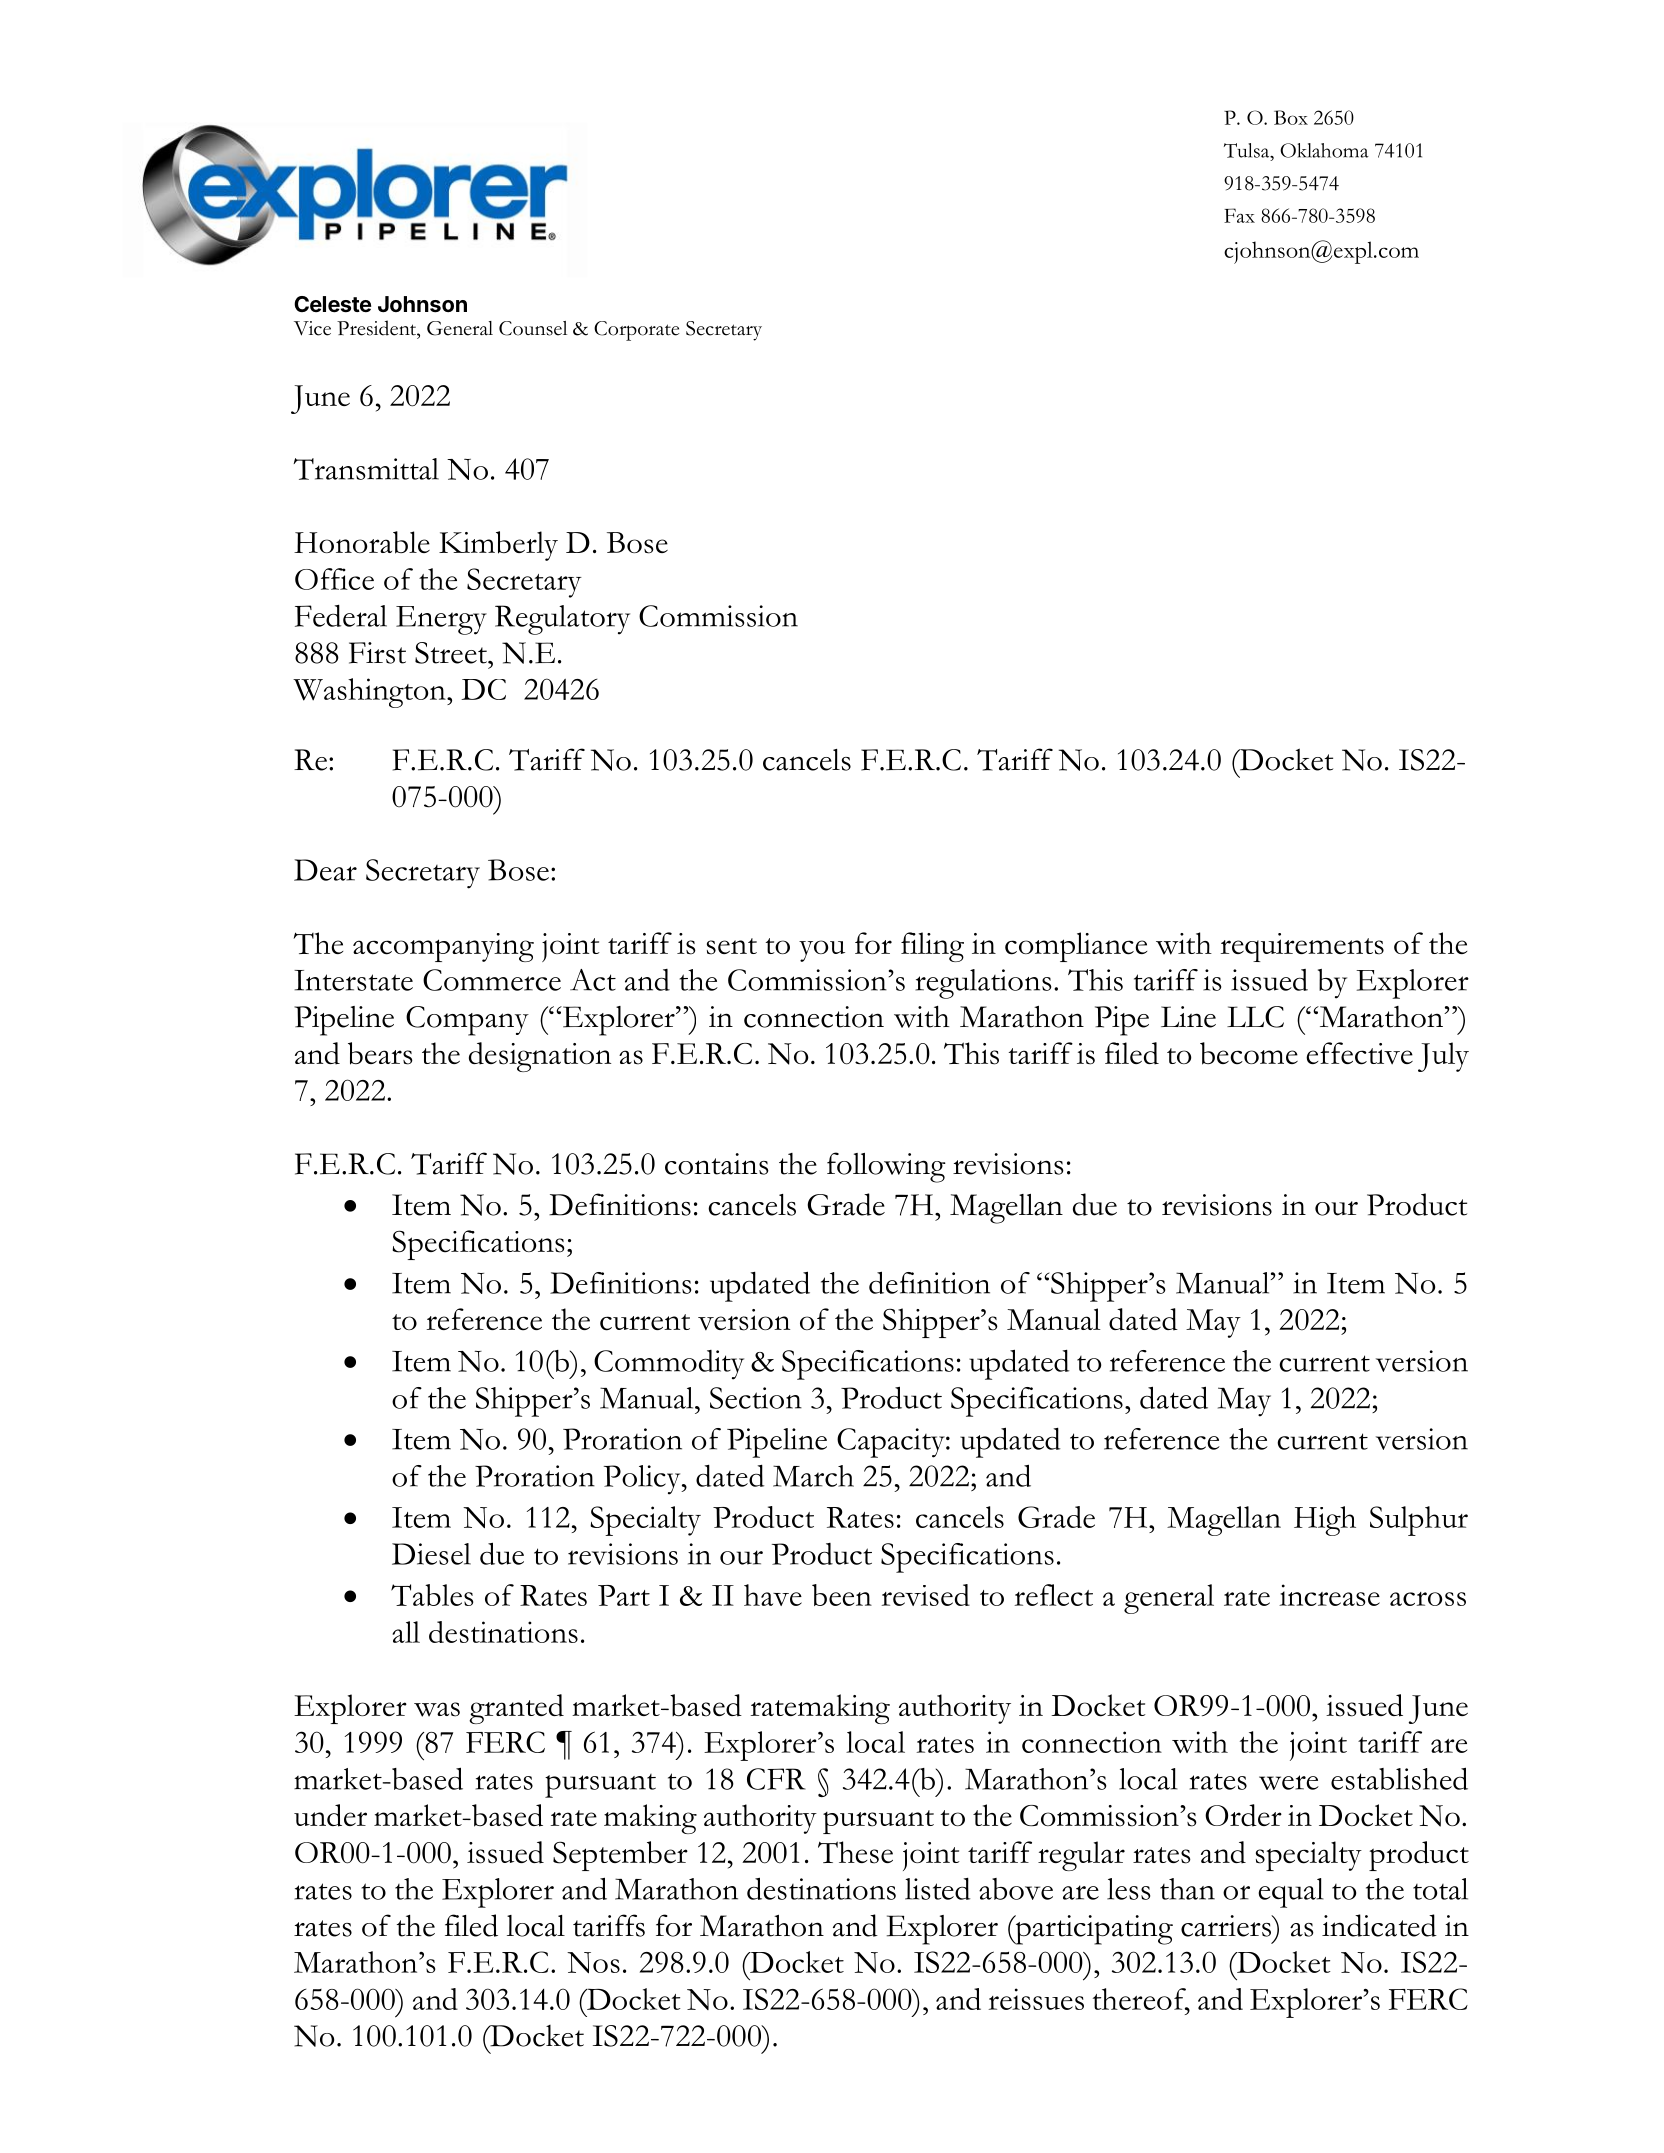 The width and height of the screenshot is (1664, 2153). Describe the element at coordinates (892, 1443) in the screenshot. I see `Capacity` at that location.
